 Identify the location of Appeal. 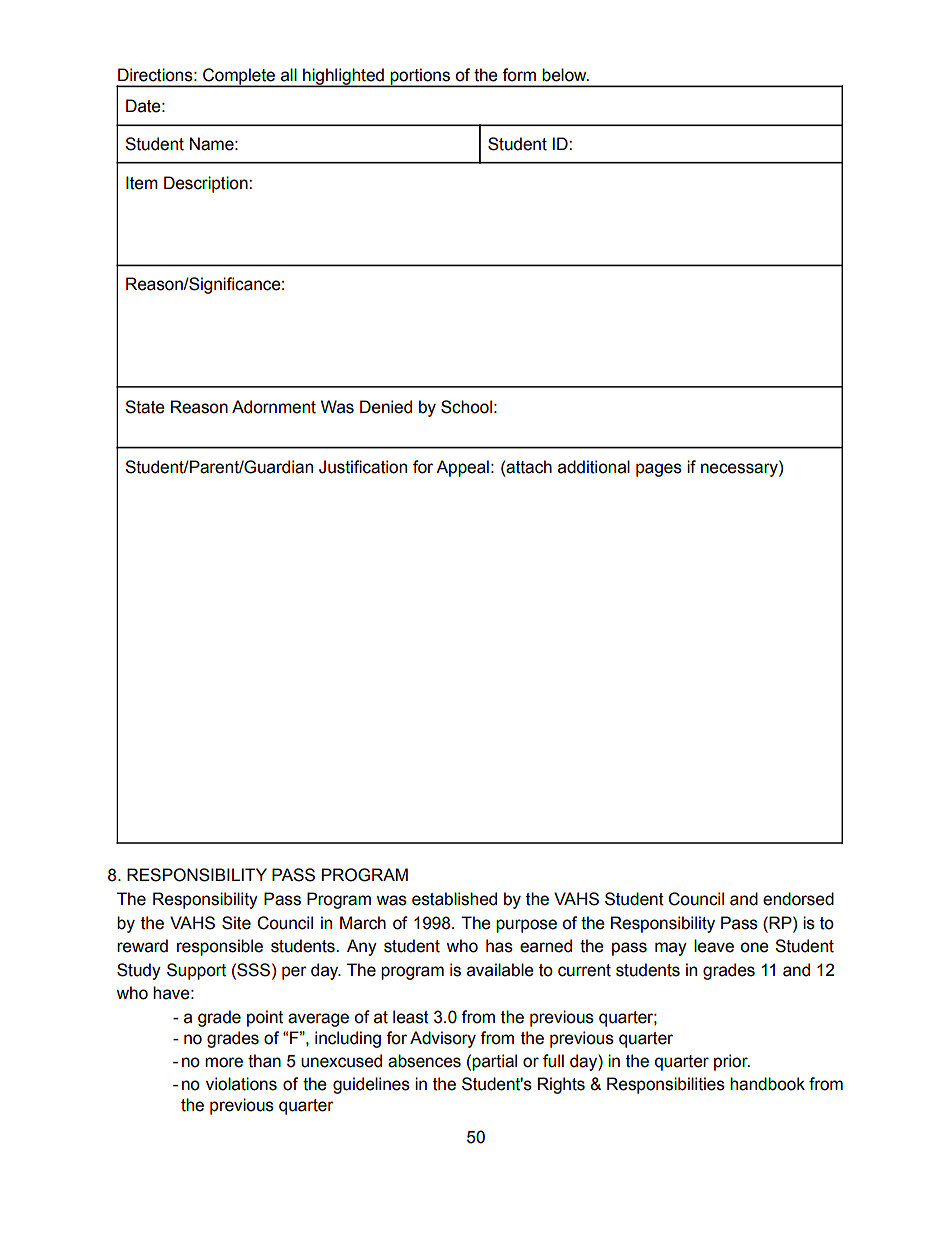
(462, 468).
